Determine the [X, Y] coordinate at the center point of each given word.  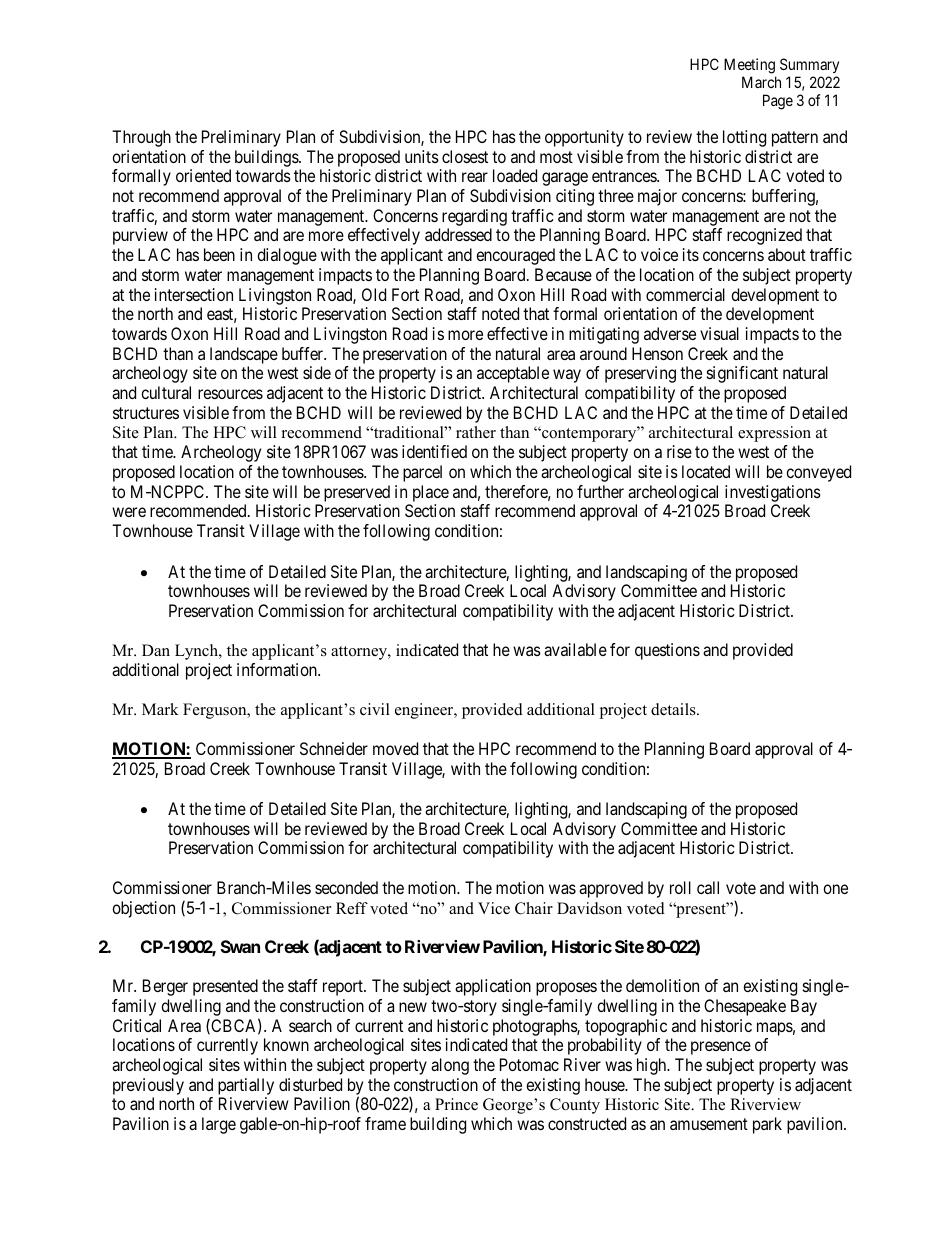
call [708, 887]
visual [719, 333]
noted [500, 313]
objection [143, 909]
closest [465, 156]
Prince [456, 1104]
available [575, 649]
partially [246, 1088]
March [761, 82]
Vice [494, 908]
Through [141, 138]
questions [667, 651]
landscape [244, 355]
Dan [156, 650]
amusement [709, 1124]
